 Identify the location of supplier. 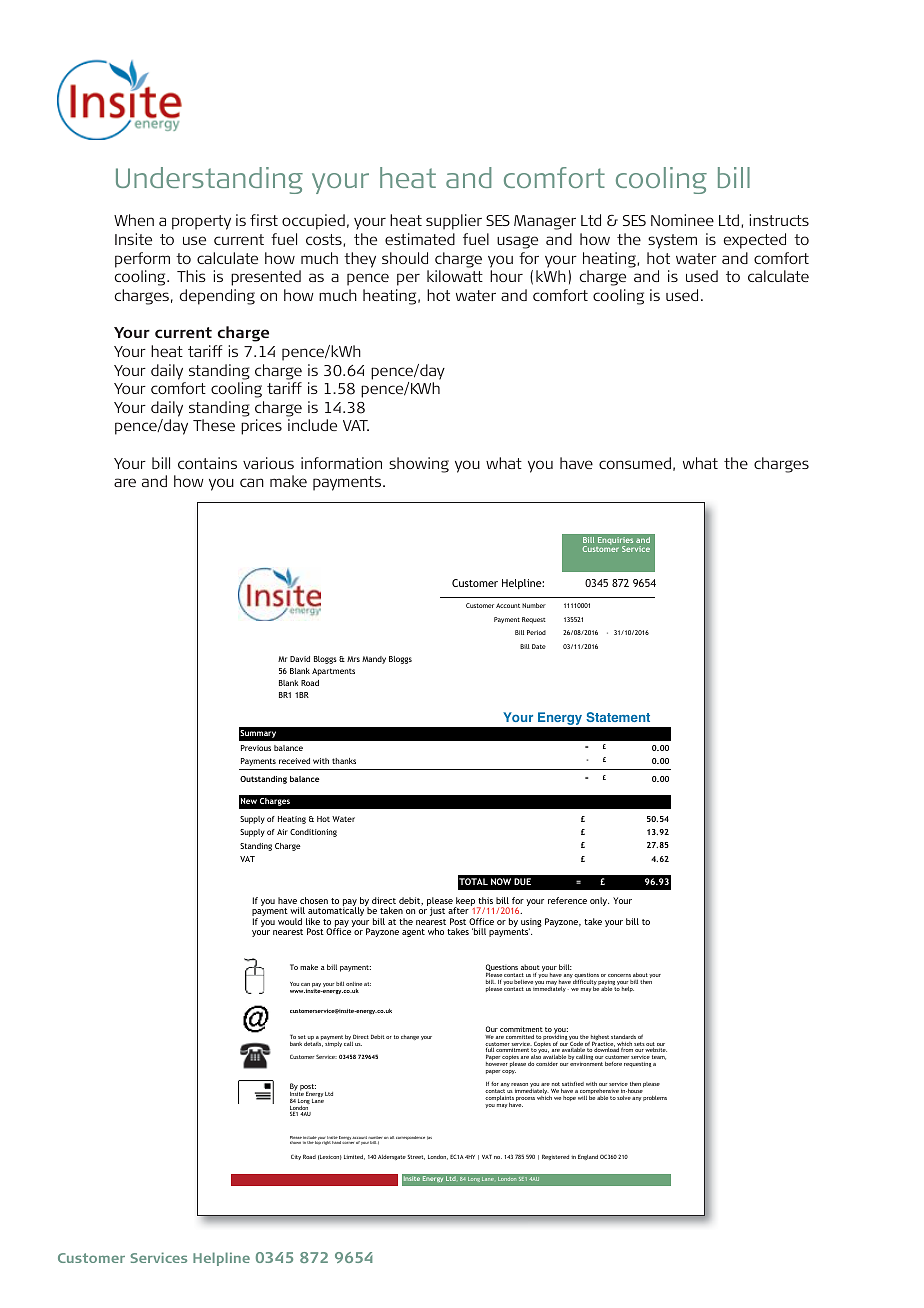
(454, 222).
